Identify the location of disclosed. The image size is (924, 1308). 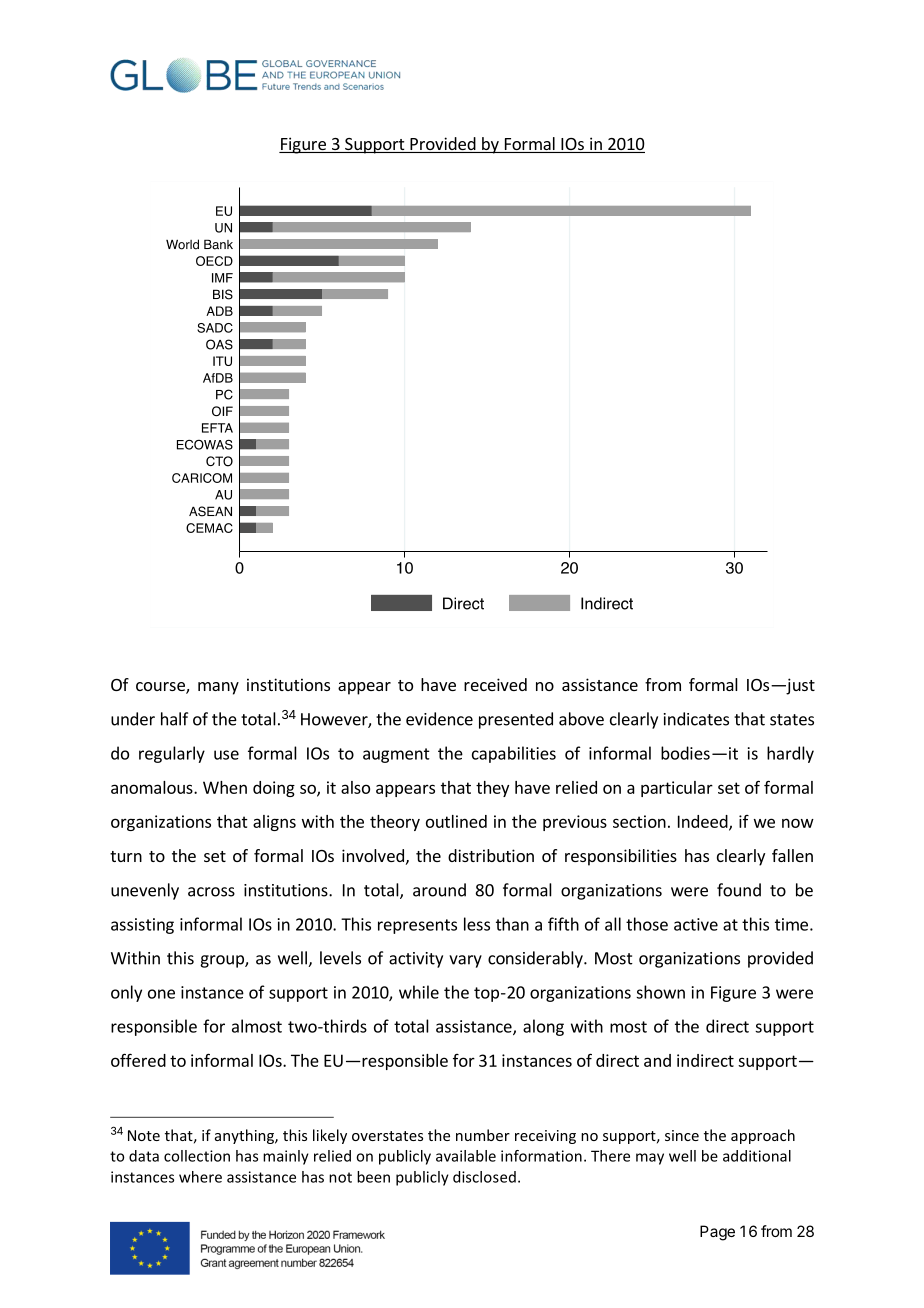
(484, 1177).
